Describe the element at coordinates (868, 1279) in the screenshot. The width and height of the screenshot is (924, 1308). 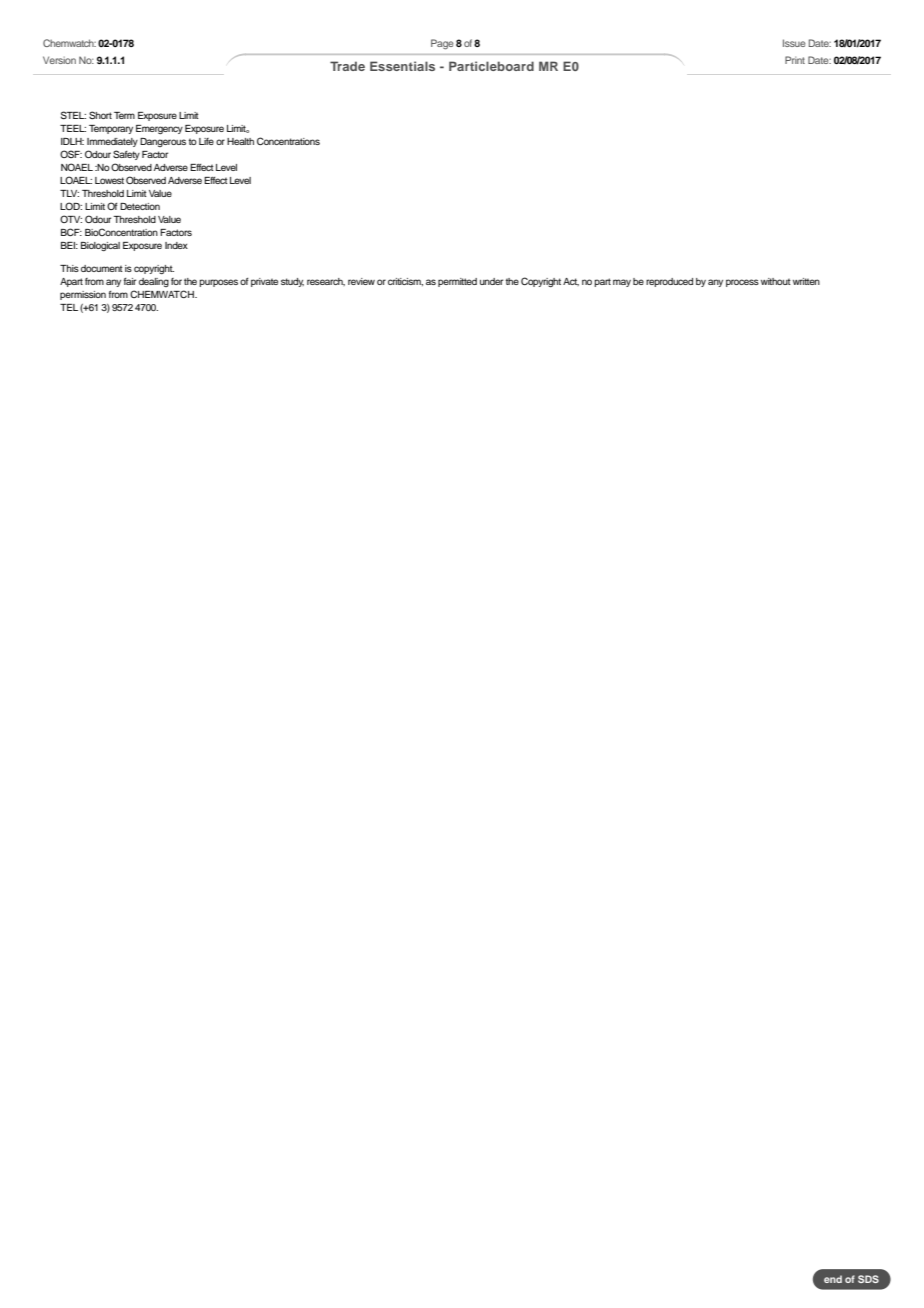
I see `SDS` at that location.
